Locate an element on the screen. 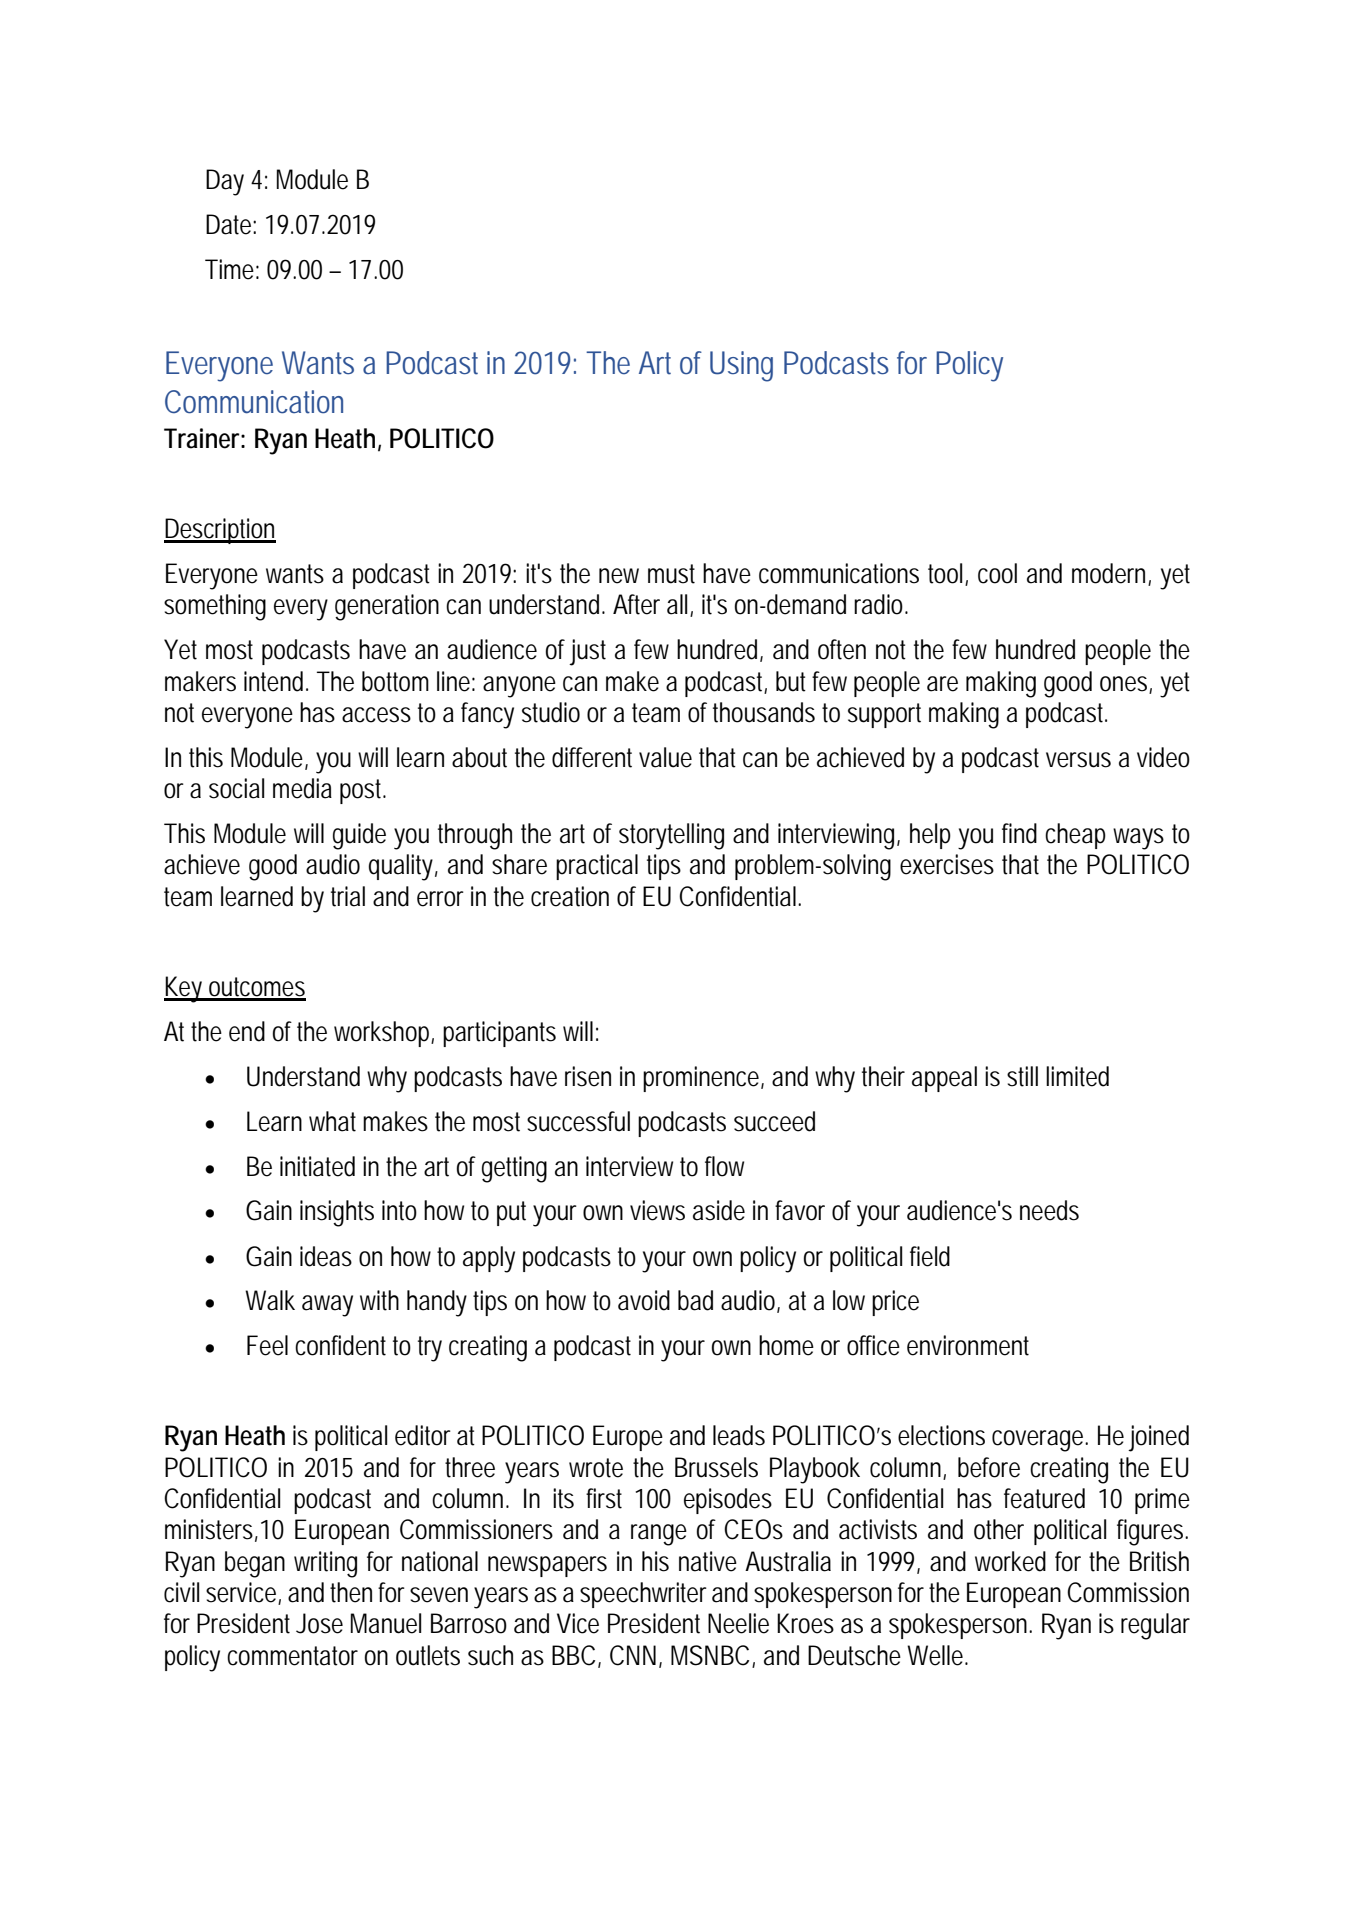 Image resolution: width=1354 pixels, height=1915 pixels. practical is located at coordinates (597, 867).
